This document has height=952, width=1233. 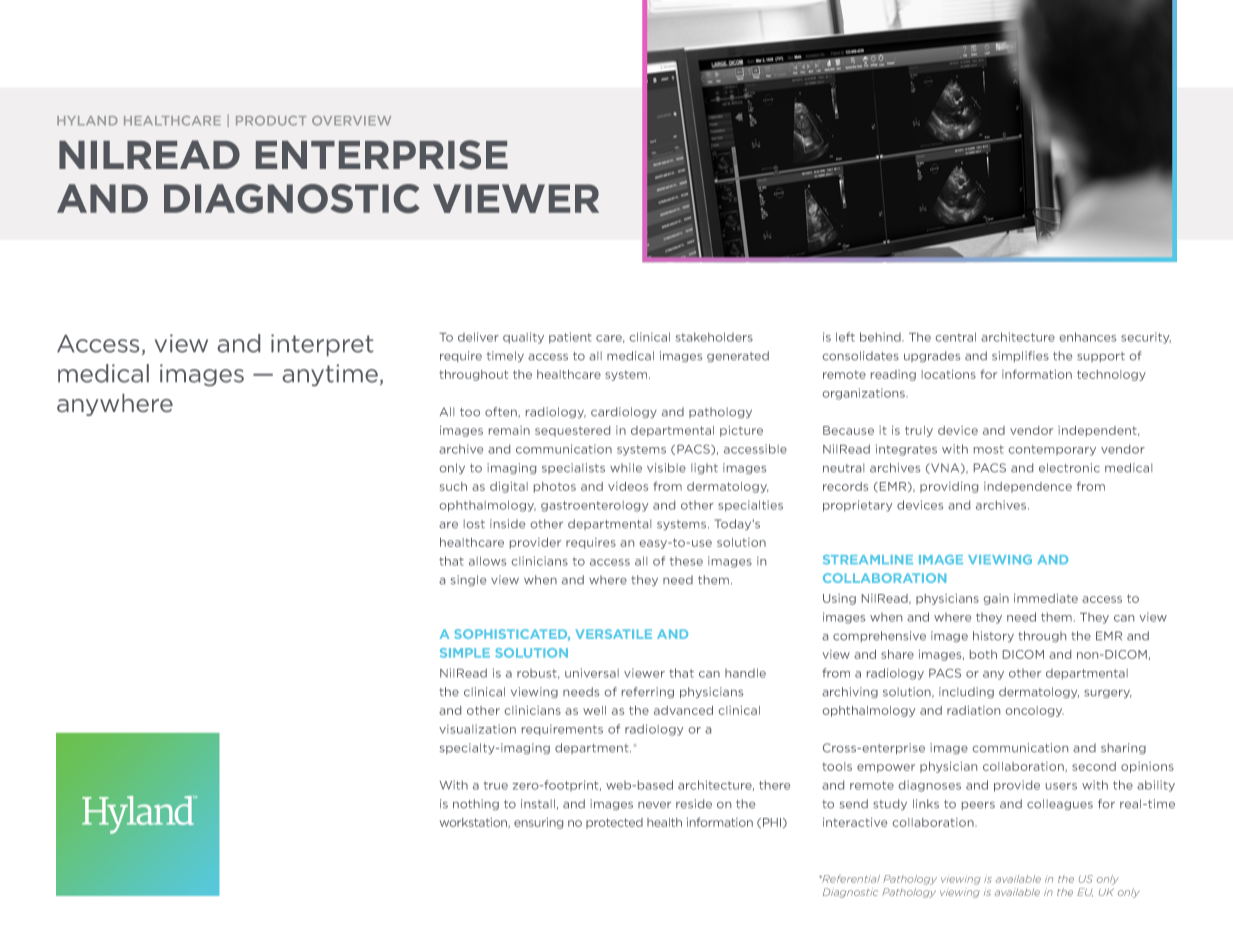 What do you see at coordinates (1046, 598) in the document?
I see `immediate` at bounding box center [1046, 598].
